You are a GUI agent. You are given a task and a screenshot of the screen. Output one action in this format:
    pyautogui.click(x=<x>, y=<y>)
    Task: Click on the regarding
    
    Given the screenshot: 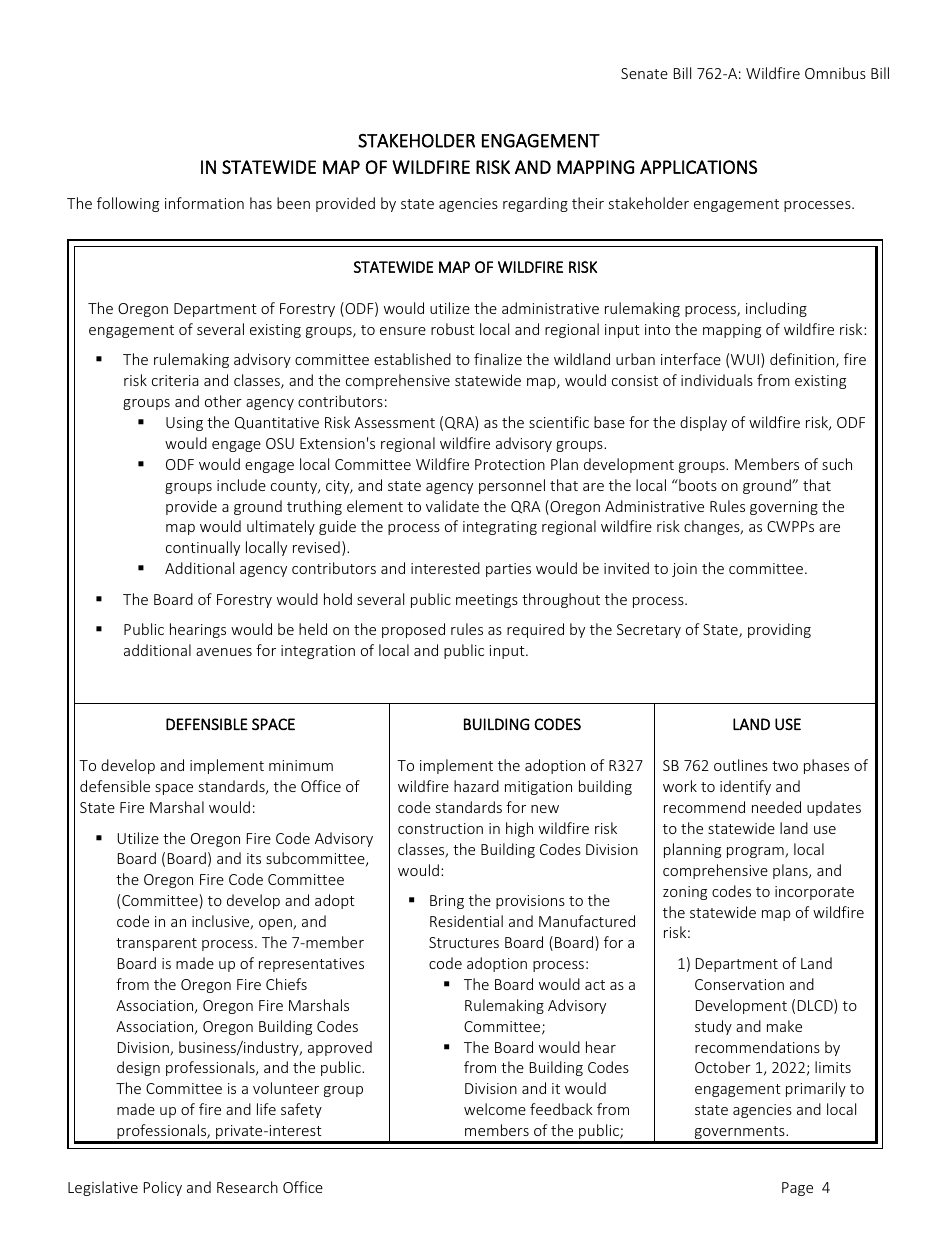 What is the action you would take?
    pyautogui.click(x=535, y=204)
